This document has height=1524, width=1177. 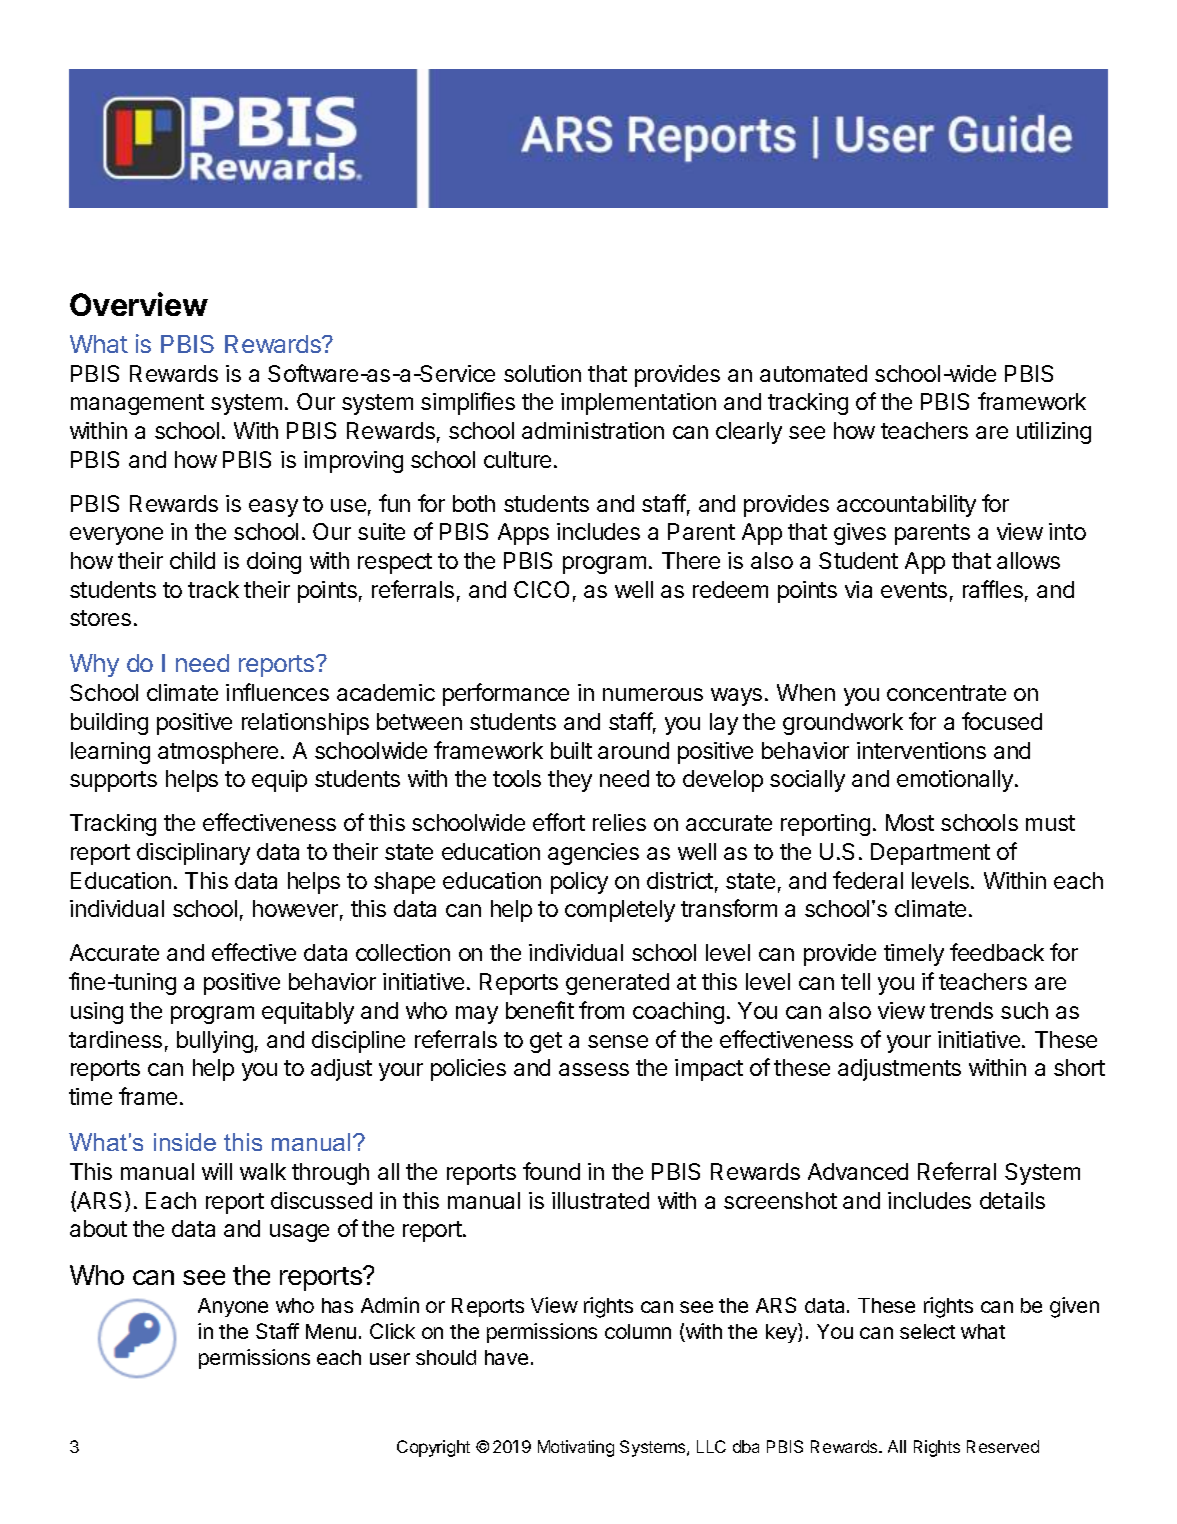 What do you see at coordinates (638, 404) in the document?
I see `implementation` at bounding box center [638, 404].
